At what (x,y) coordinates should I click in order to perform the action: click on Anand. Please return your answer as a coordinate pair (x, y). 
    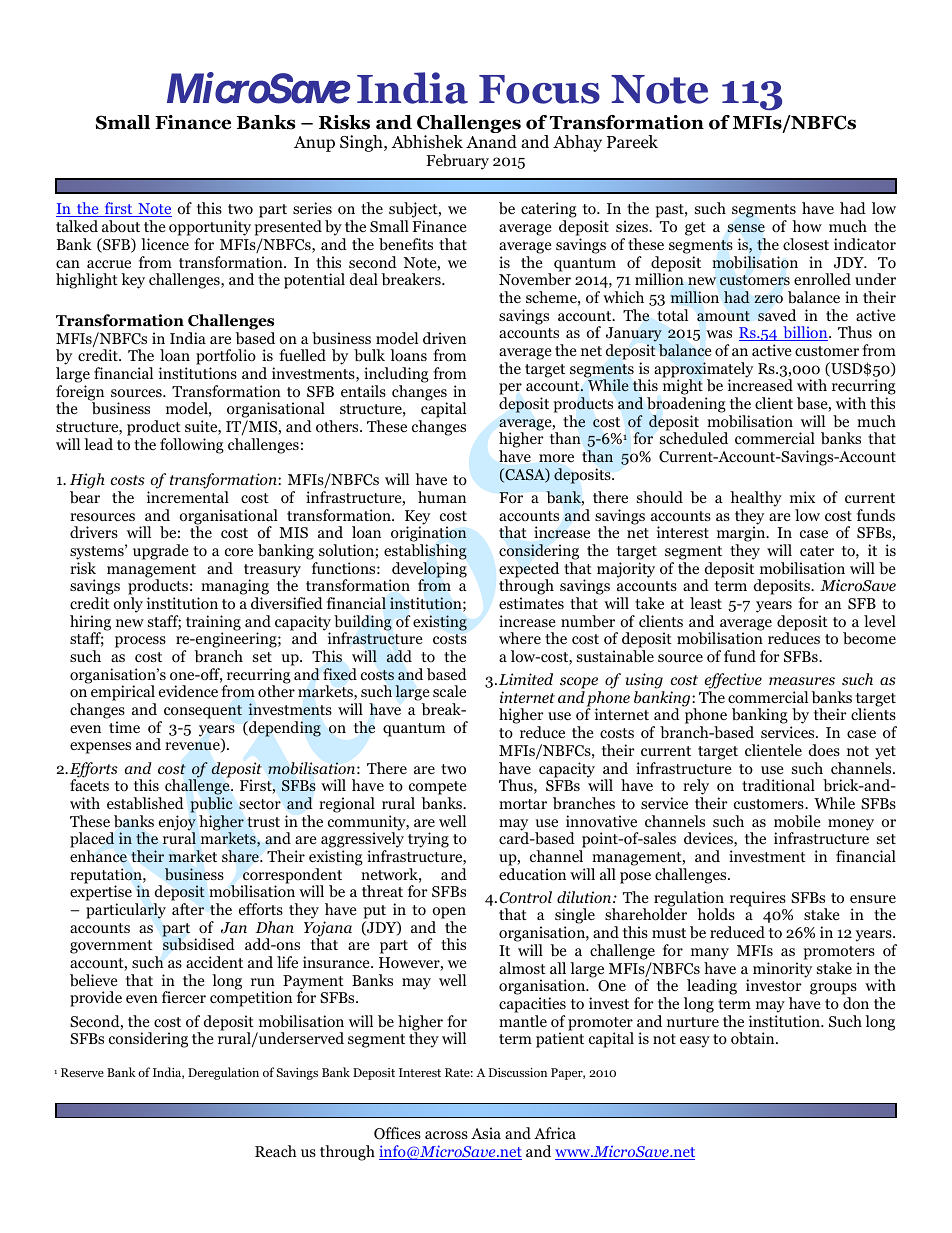
    Looking at the image, I should click on (491, 142).
